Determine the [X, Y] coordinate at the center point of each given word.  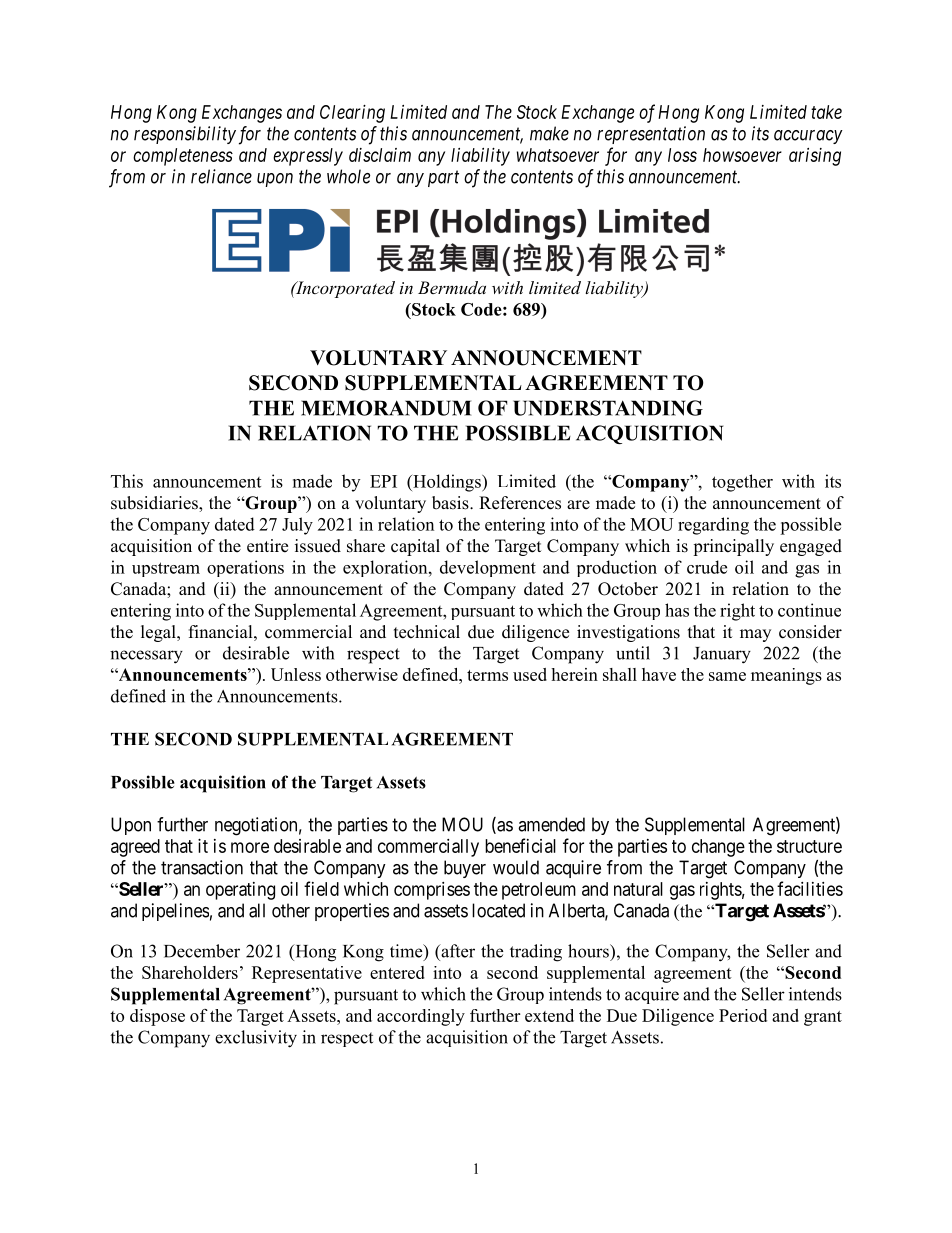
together [742, 483]
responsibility [185, 135]
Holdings [447, 483]
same [727, 676]
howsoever [742, 155]
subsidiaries [155, 504]
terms [487, 675]
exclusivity [256, 1039]
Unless [296, 674]
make [549, 133]
